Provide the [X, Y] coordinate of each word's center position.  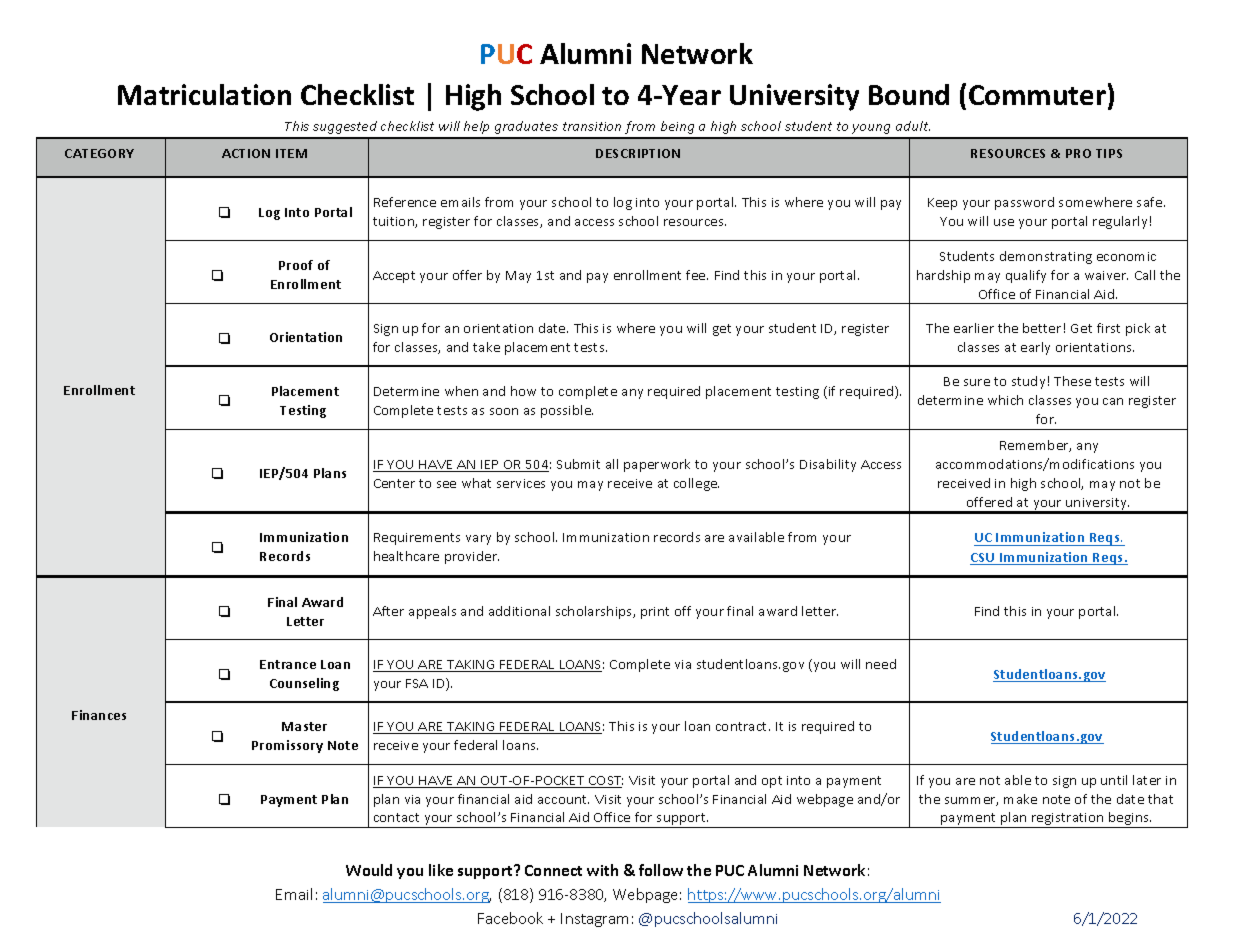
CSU [983, 559]
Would [369, 870]
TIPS [1109, 153]
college [696, 484]
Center [394, 483]
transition [592, 126]
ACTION [246, 153]
